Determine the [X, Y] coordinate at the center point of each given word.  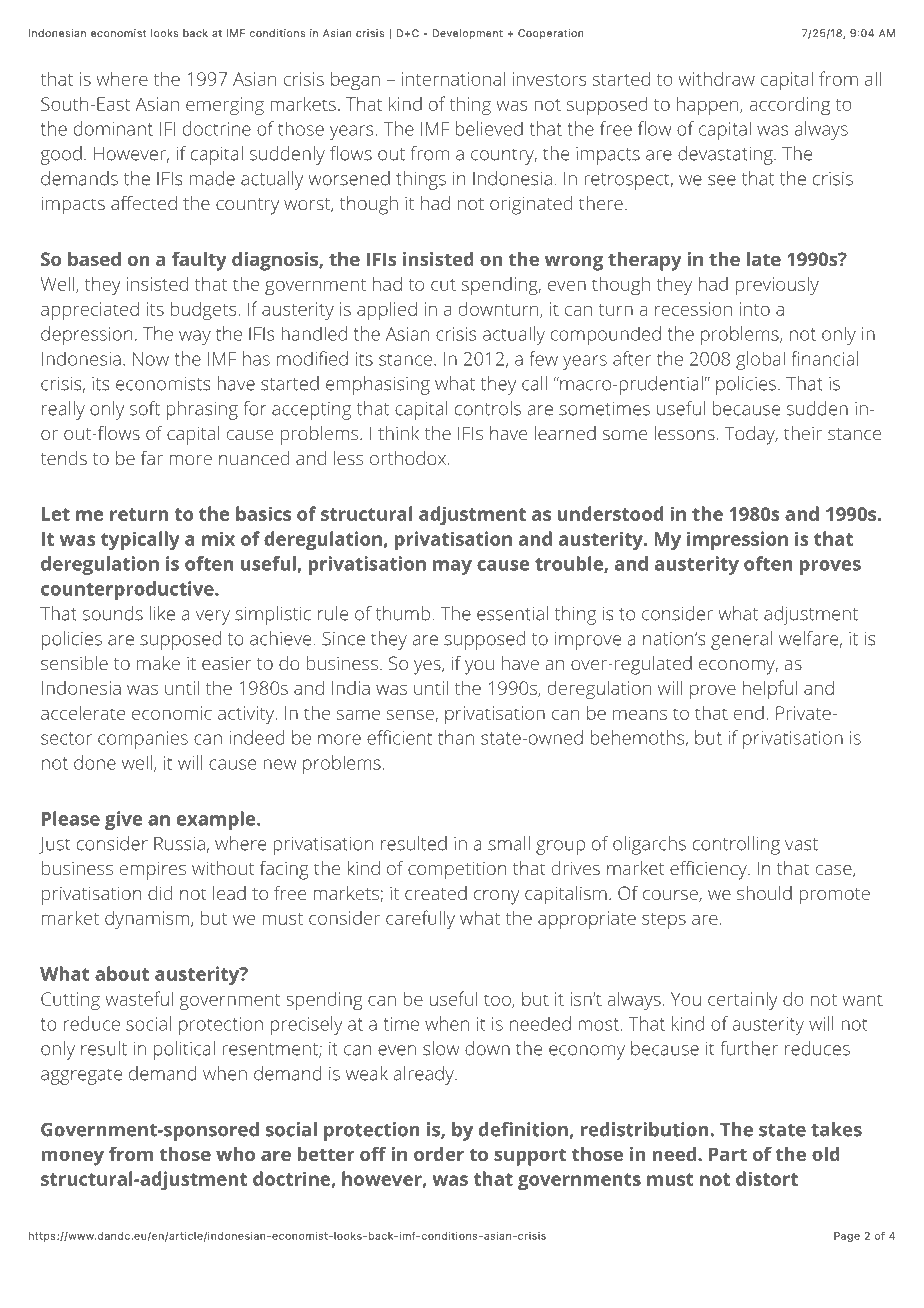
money [72, 1158]
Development [467, 34]
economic [172, 713]
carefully [420, 919]
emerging [225, 106]
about [122, 973]
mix [218, 538]
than [456, 737]
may [452, 567]
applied [387, 310]
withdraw [716, 78]
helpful [770, 689]
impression [737, 540]
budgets [203, 310]
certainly [743, 1001]
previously [777, 286]
